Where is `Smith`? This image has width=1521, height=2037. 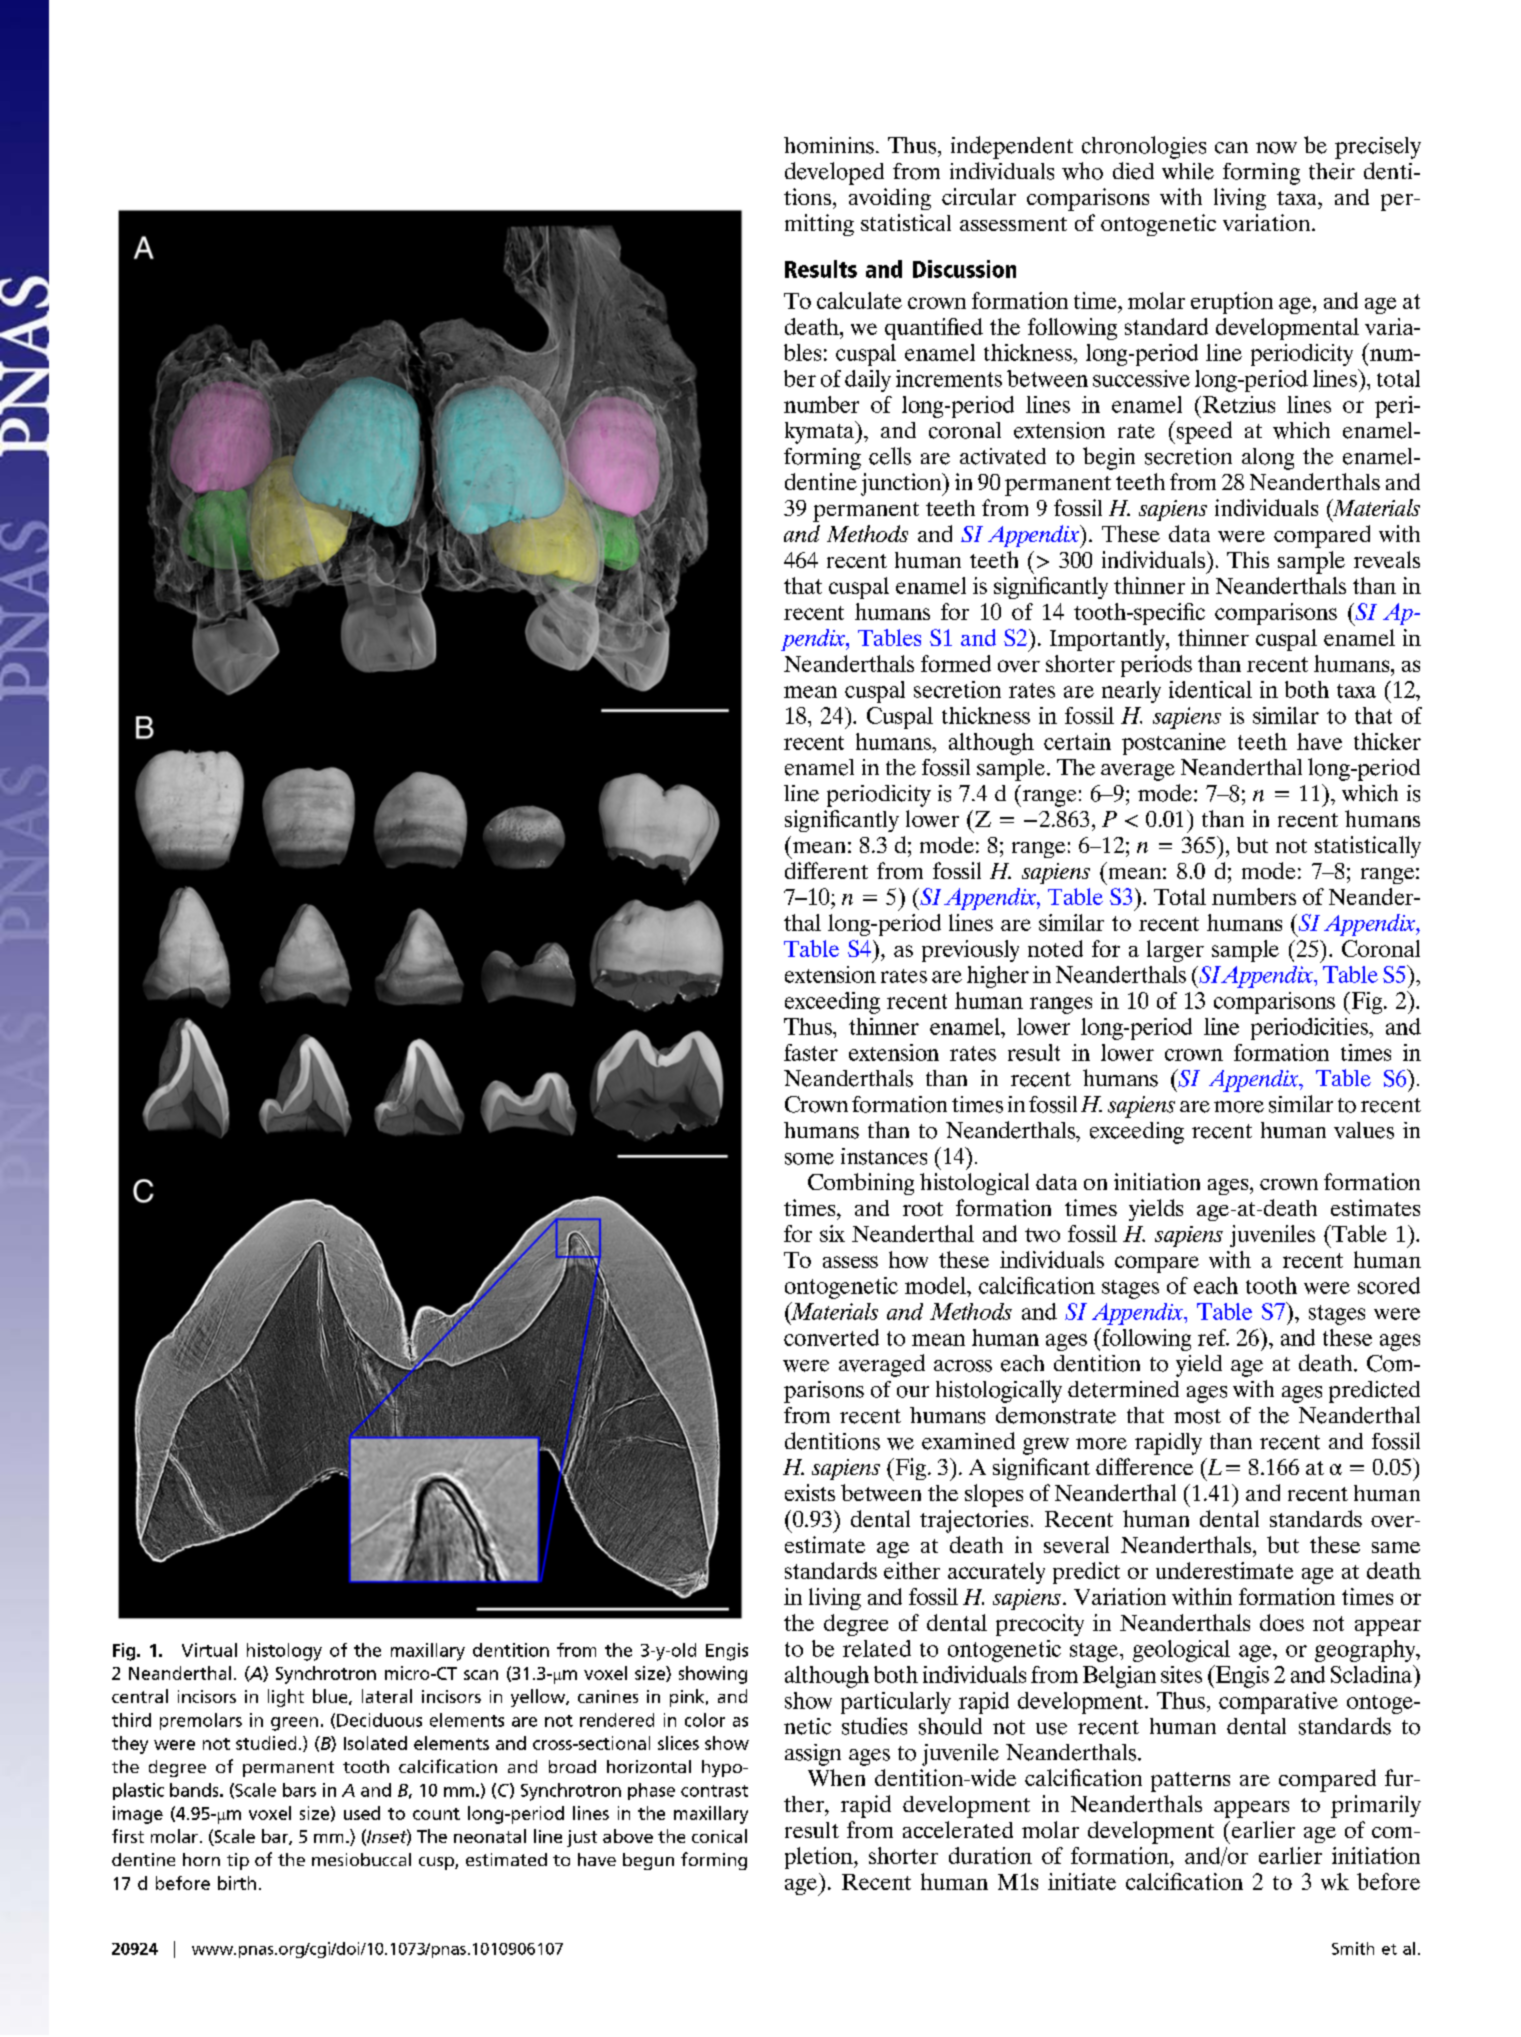 Smith is located at coordinates (1353, 1948).
